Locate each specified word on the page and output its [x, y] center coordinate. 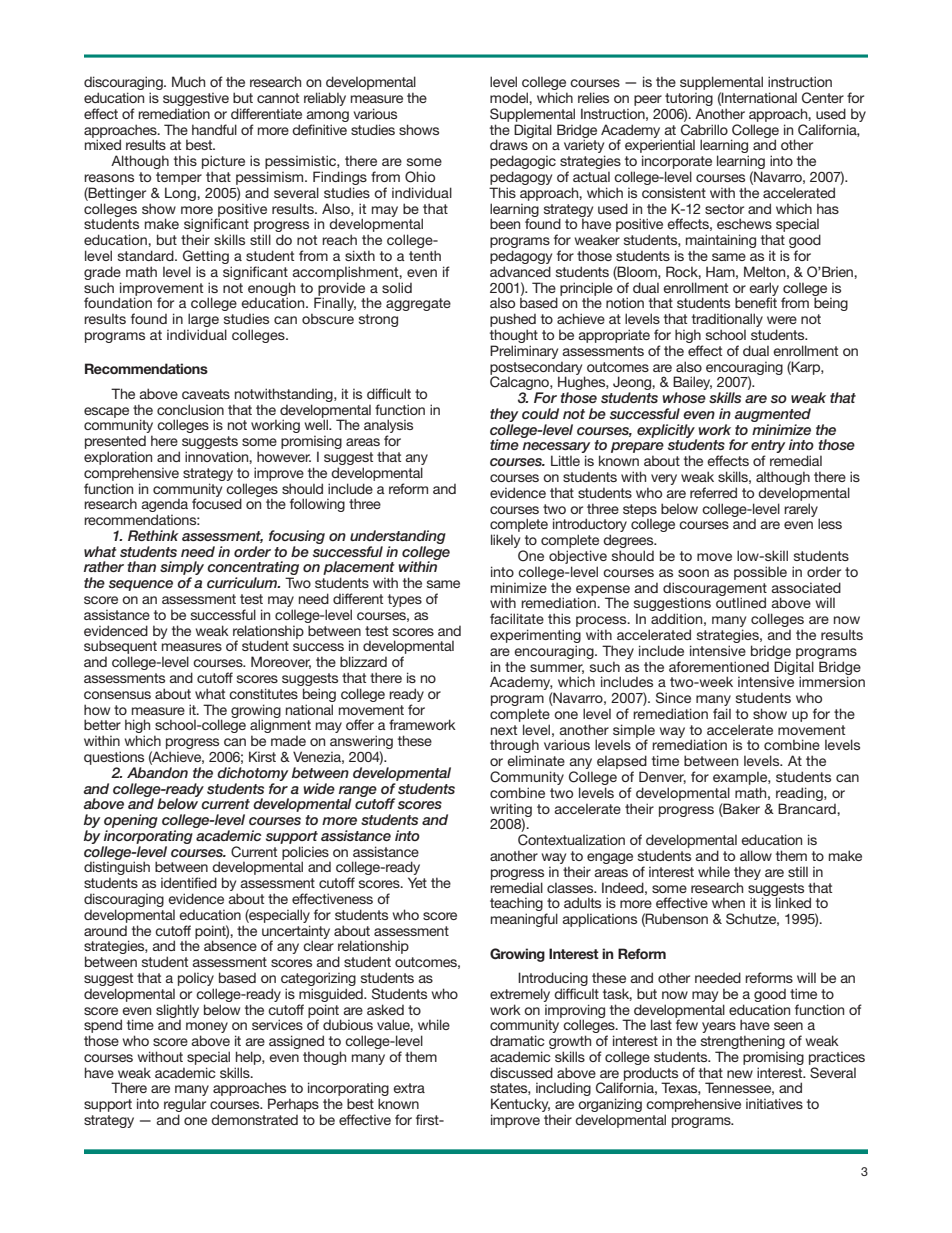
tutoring [689, 101]
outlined [741, 602]
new [740, 1074]
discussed [521, 1072]
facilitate [517, 618]
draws [509, 144]
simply [182, 569]
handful [214, 129]
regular [185, 1106]
